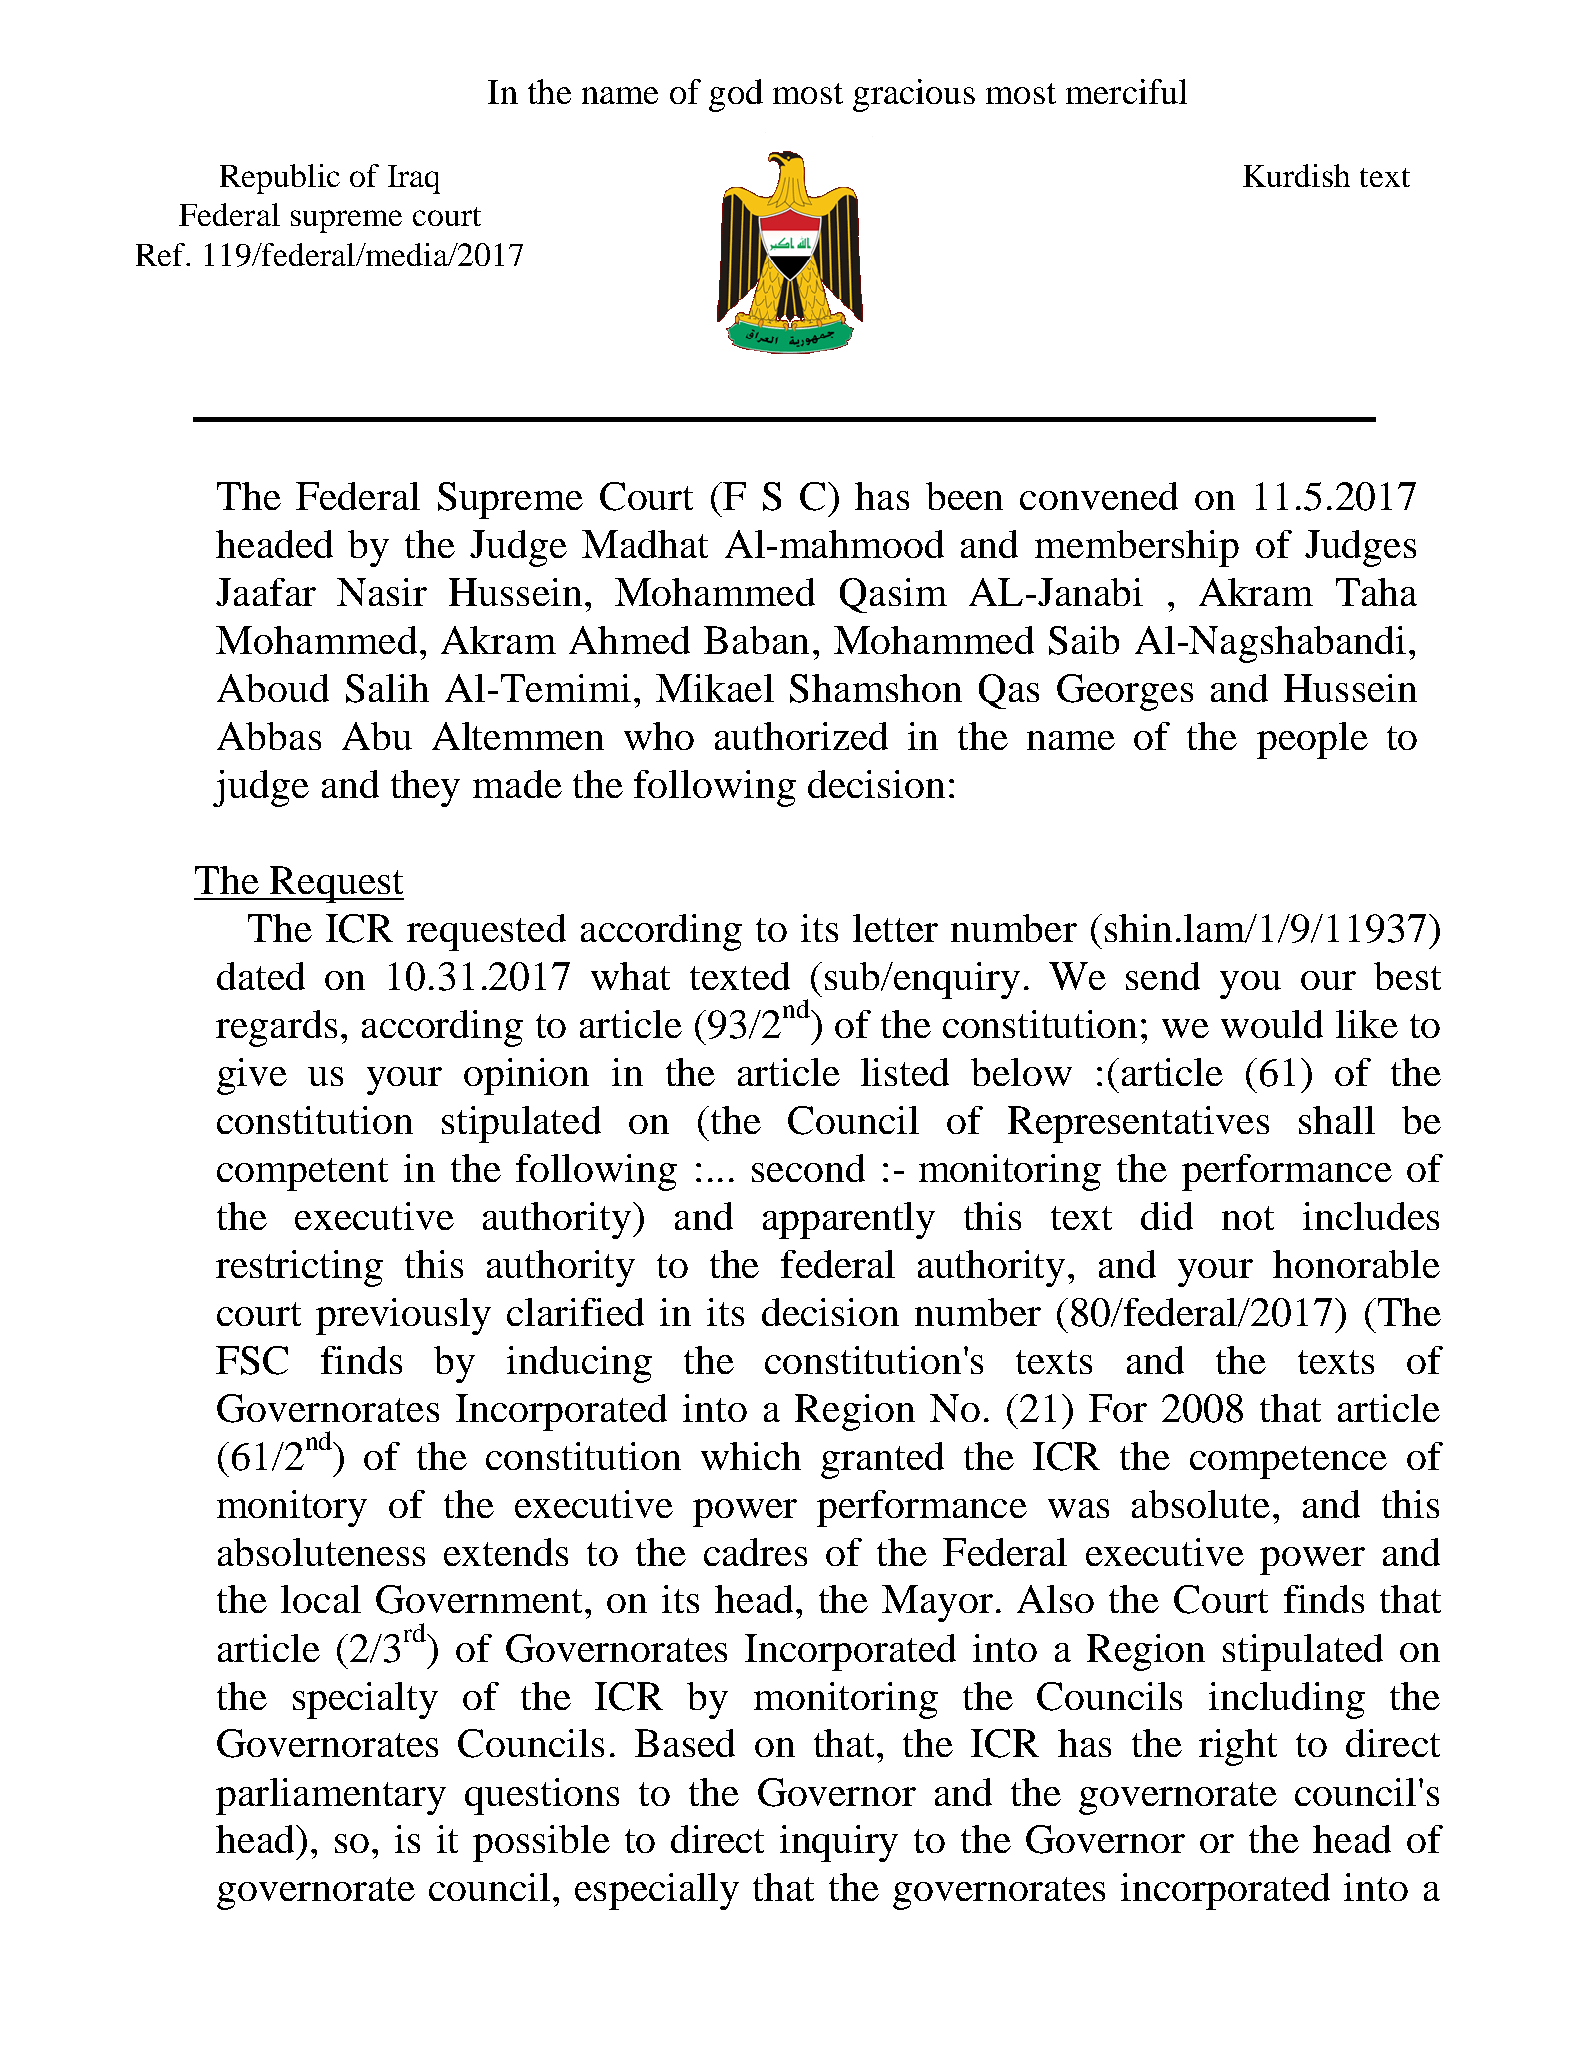 This image has height=2065, width=1596. I want to click on people, so click(1312, 740).
